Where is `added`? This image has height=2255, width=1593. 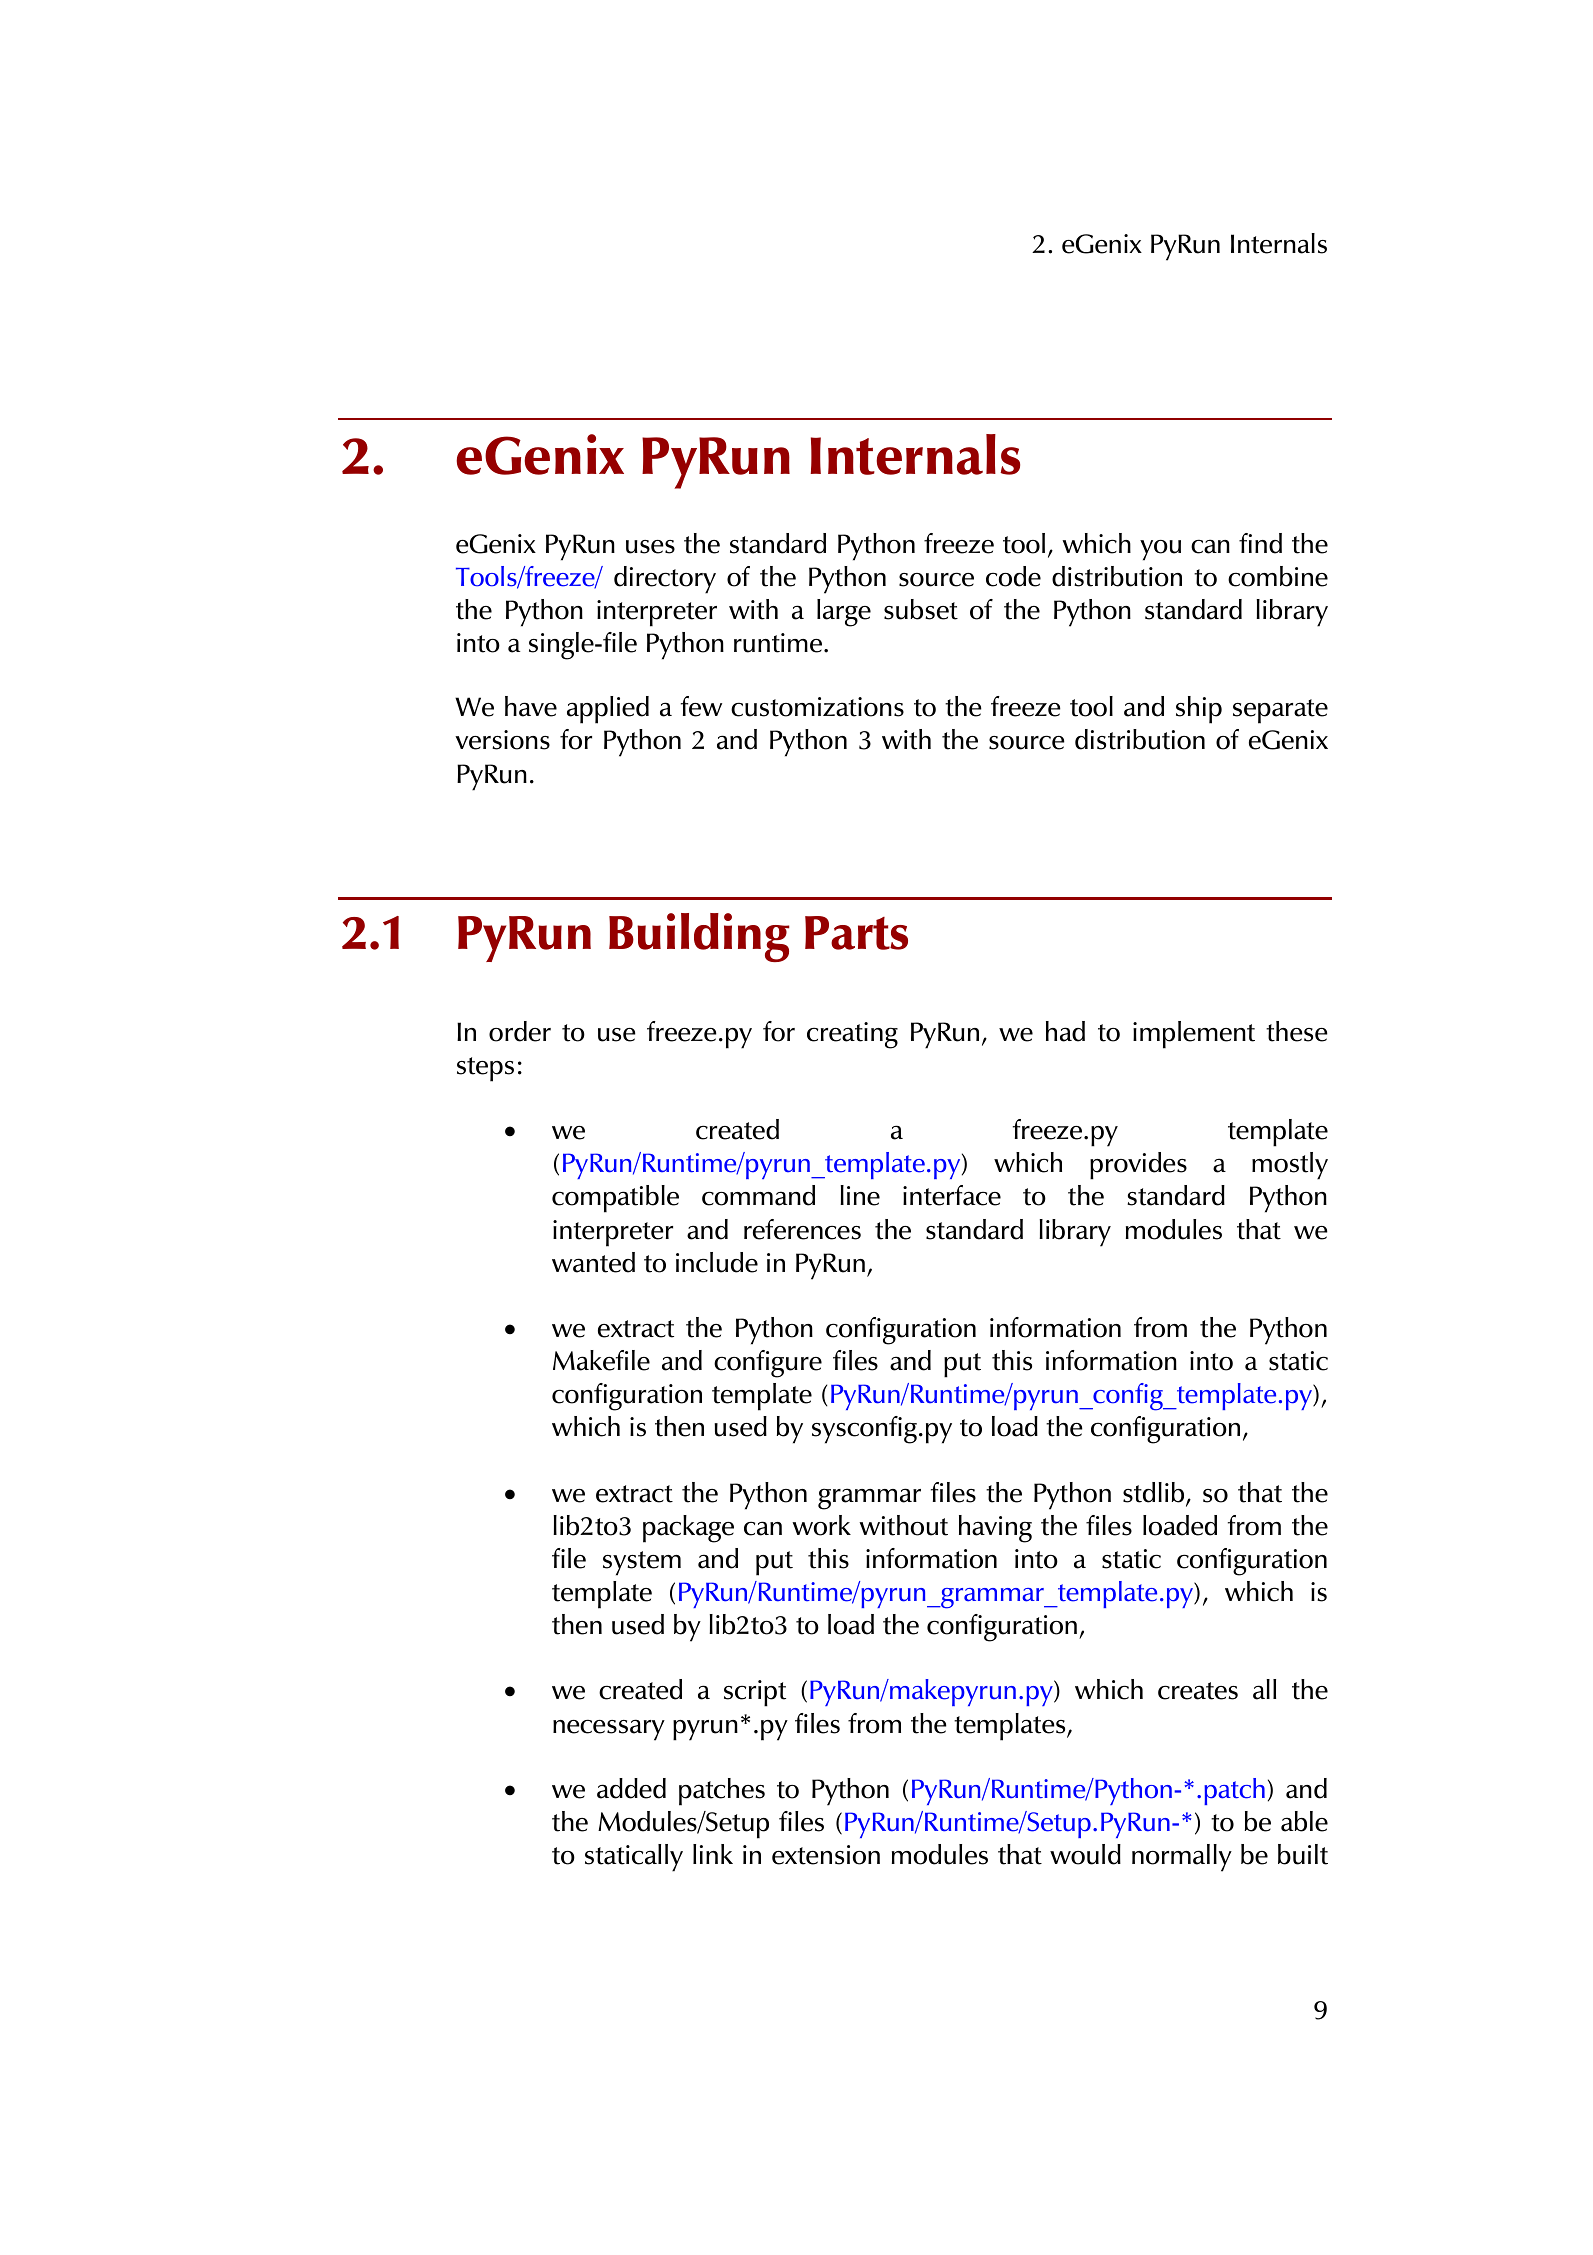
added is located at coordinates (631, 1788).
